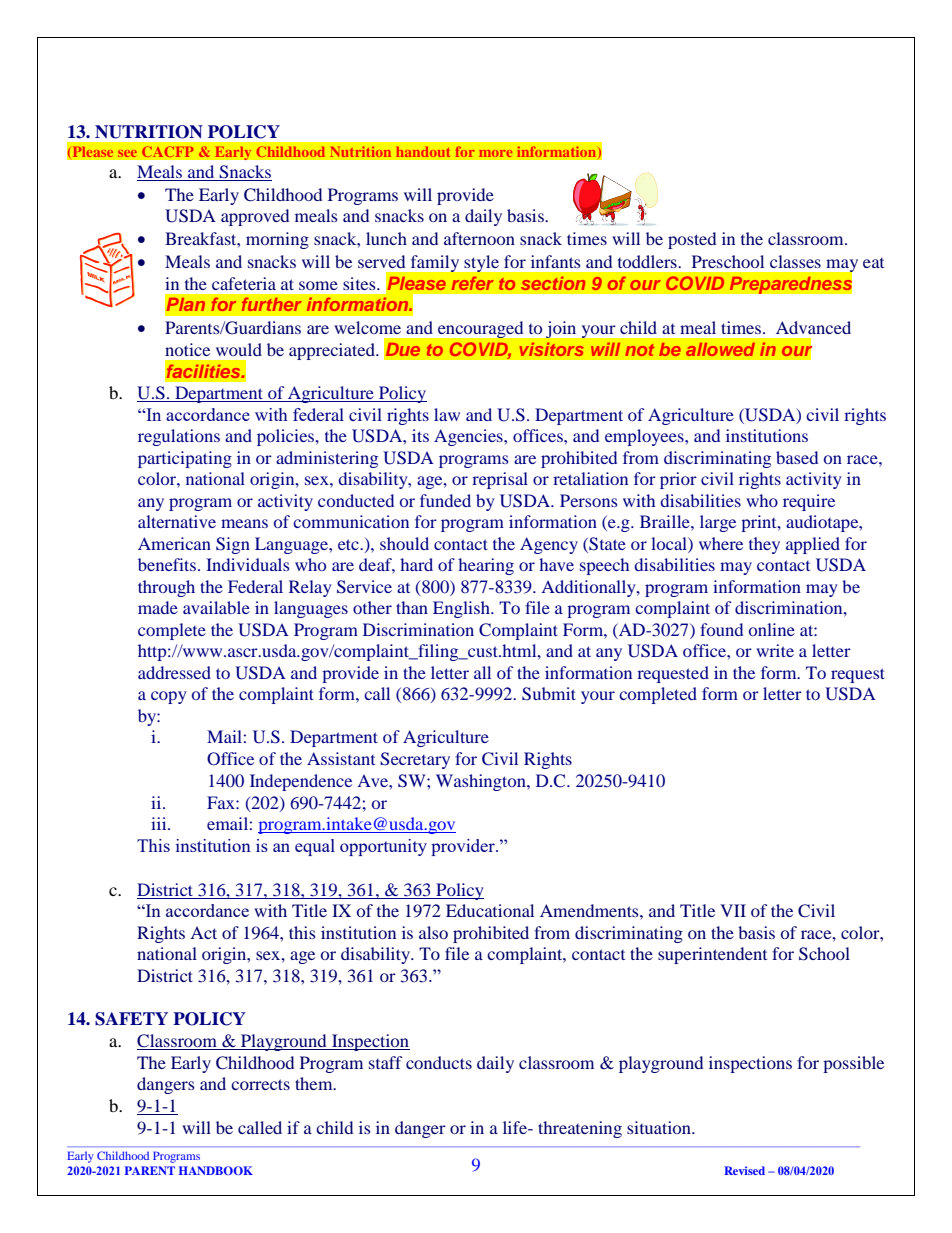  Describe the element at coordinates (216, 1170) in the screenshot. I see `HANDBOOK` at that location.
